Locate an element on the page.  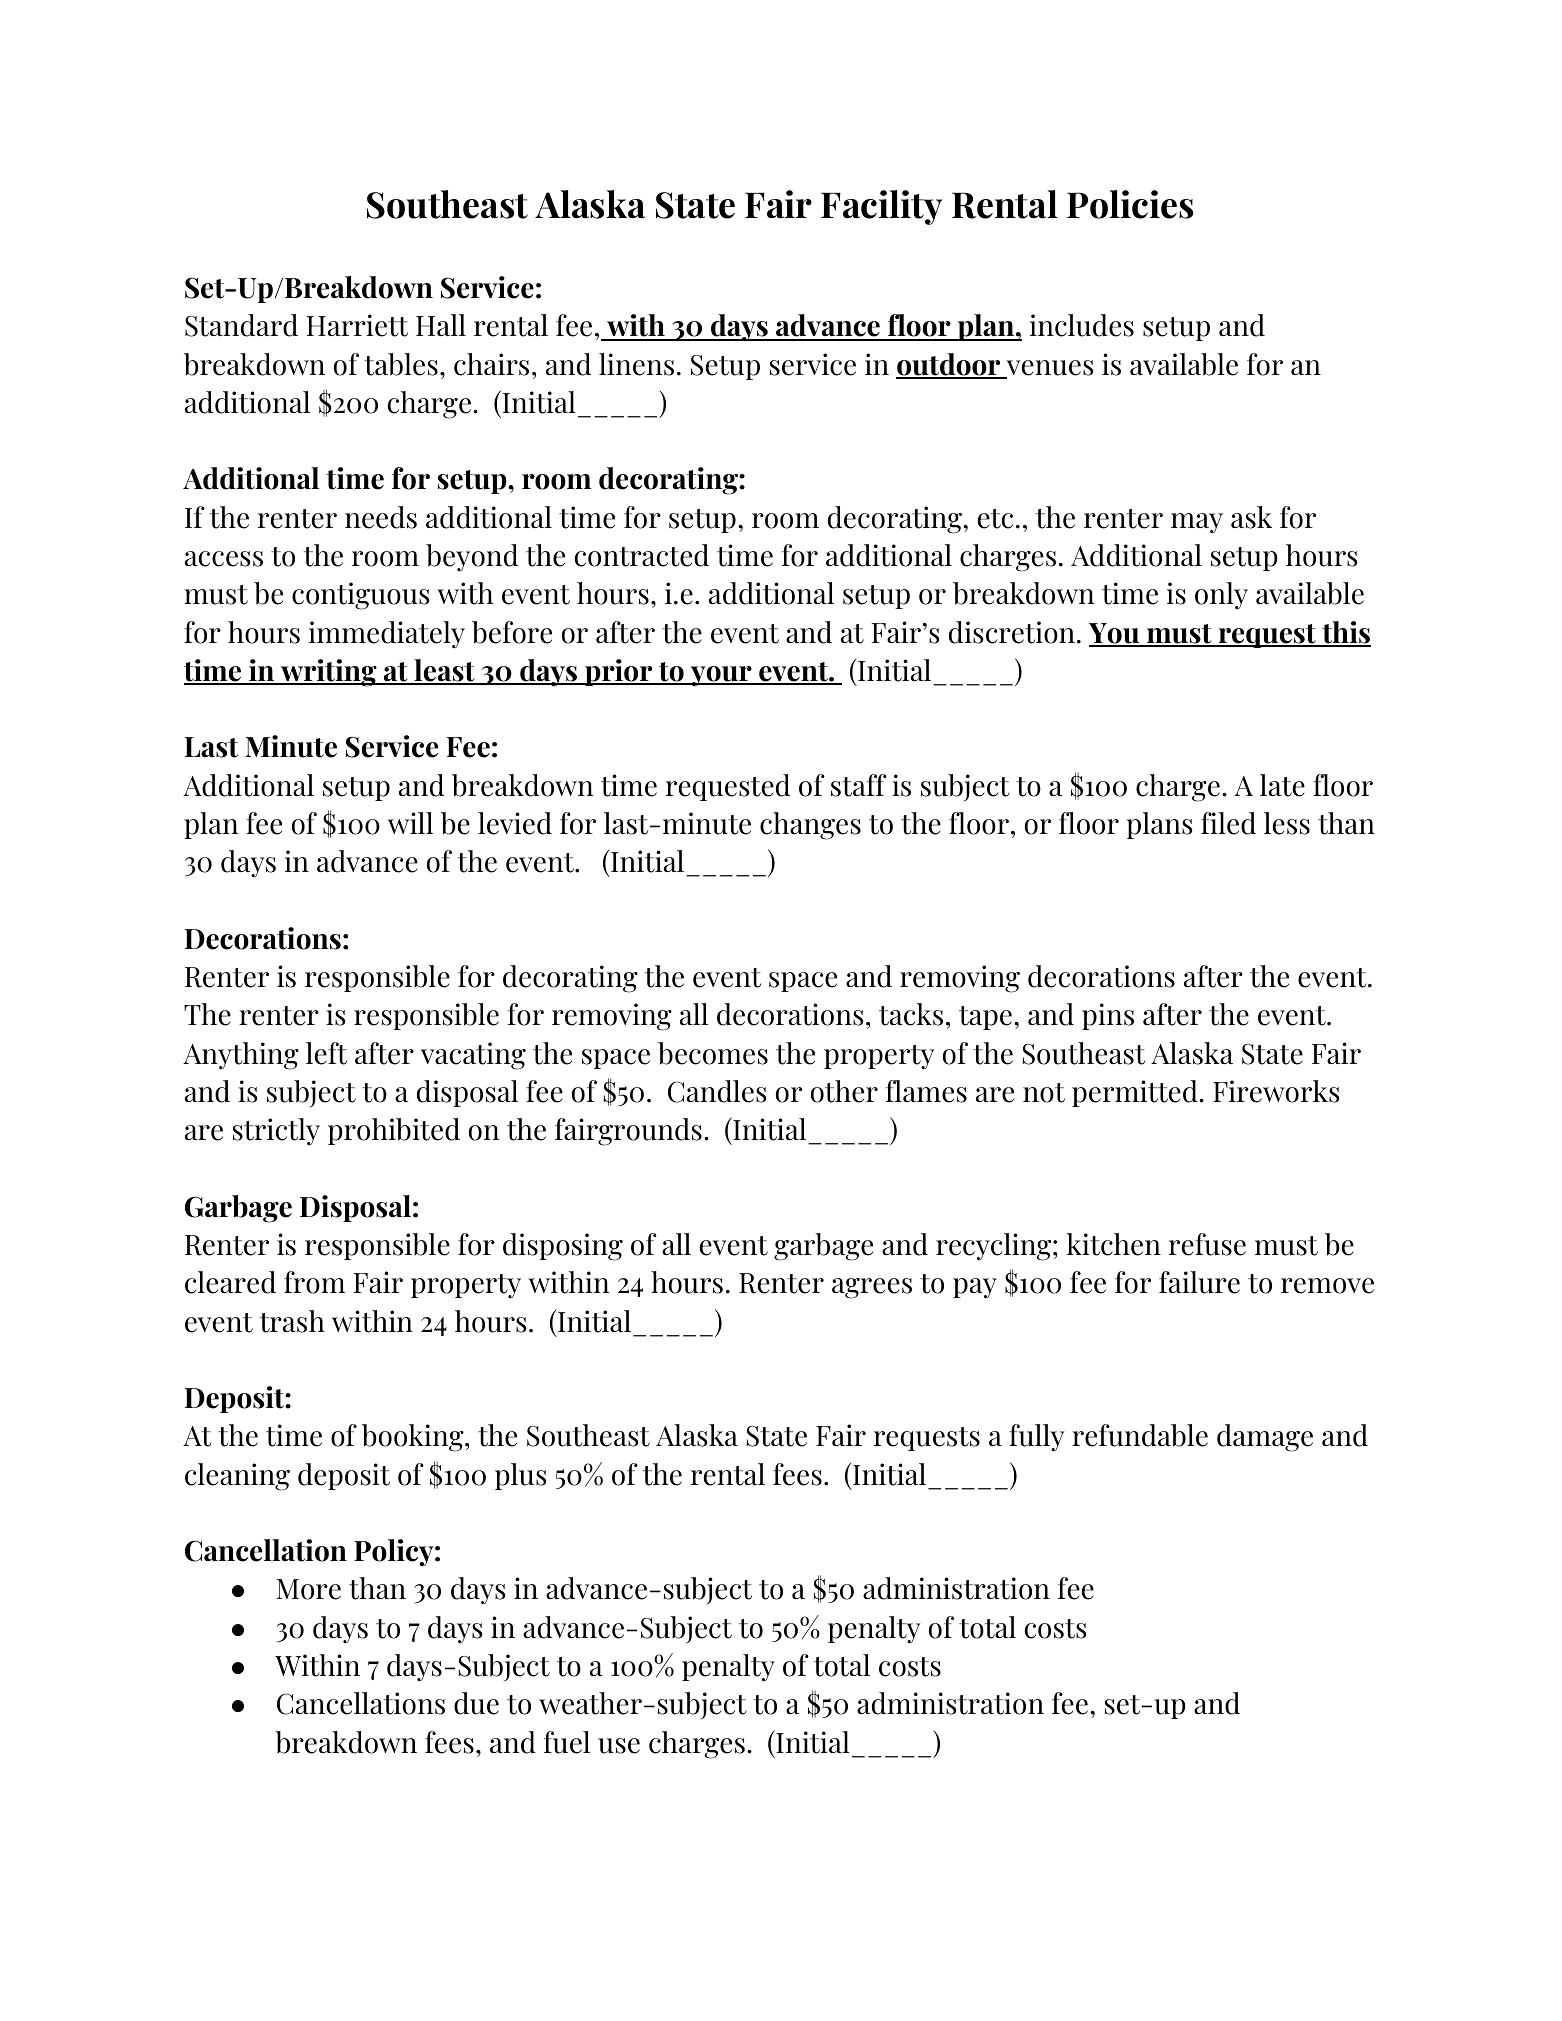
Policies is located at coordinates (1130, 204).
